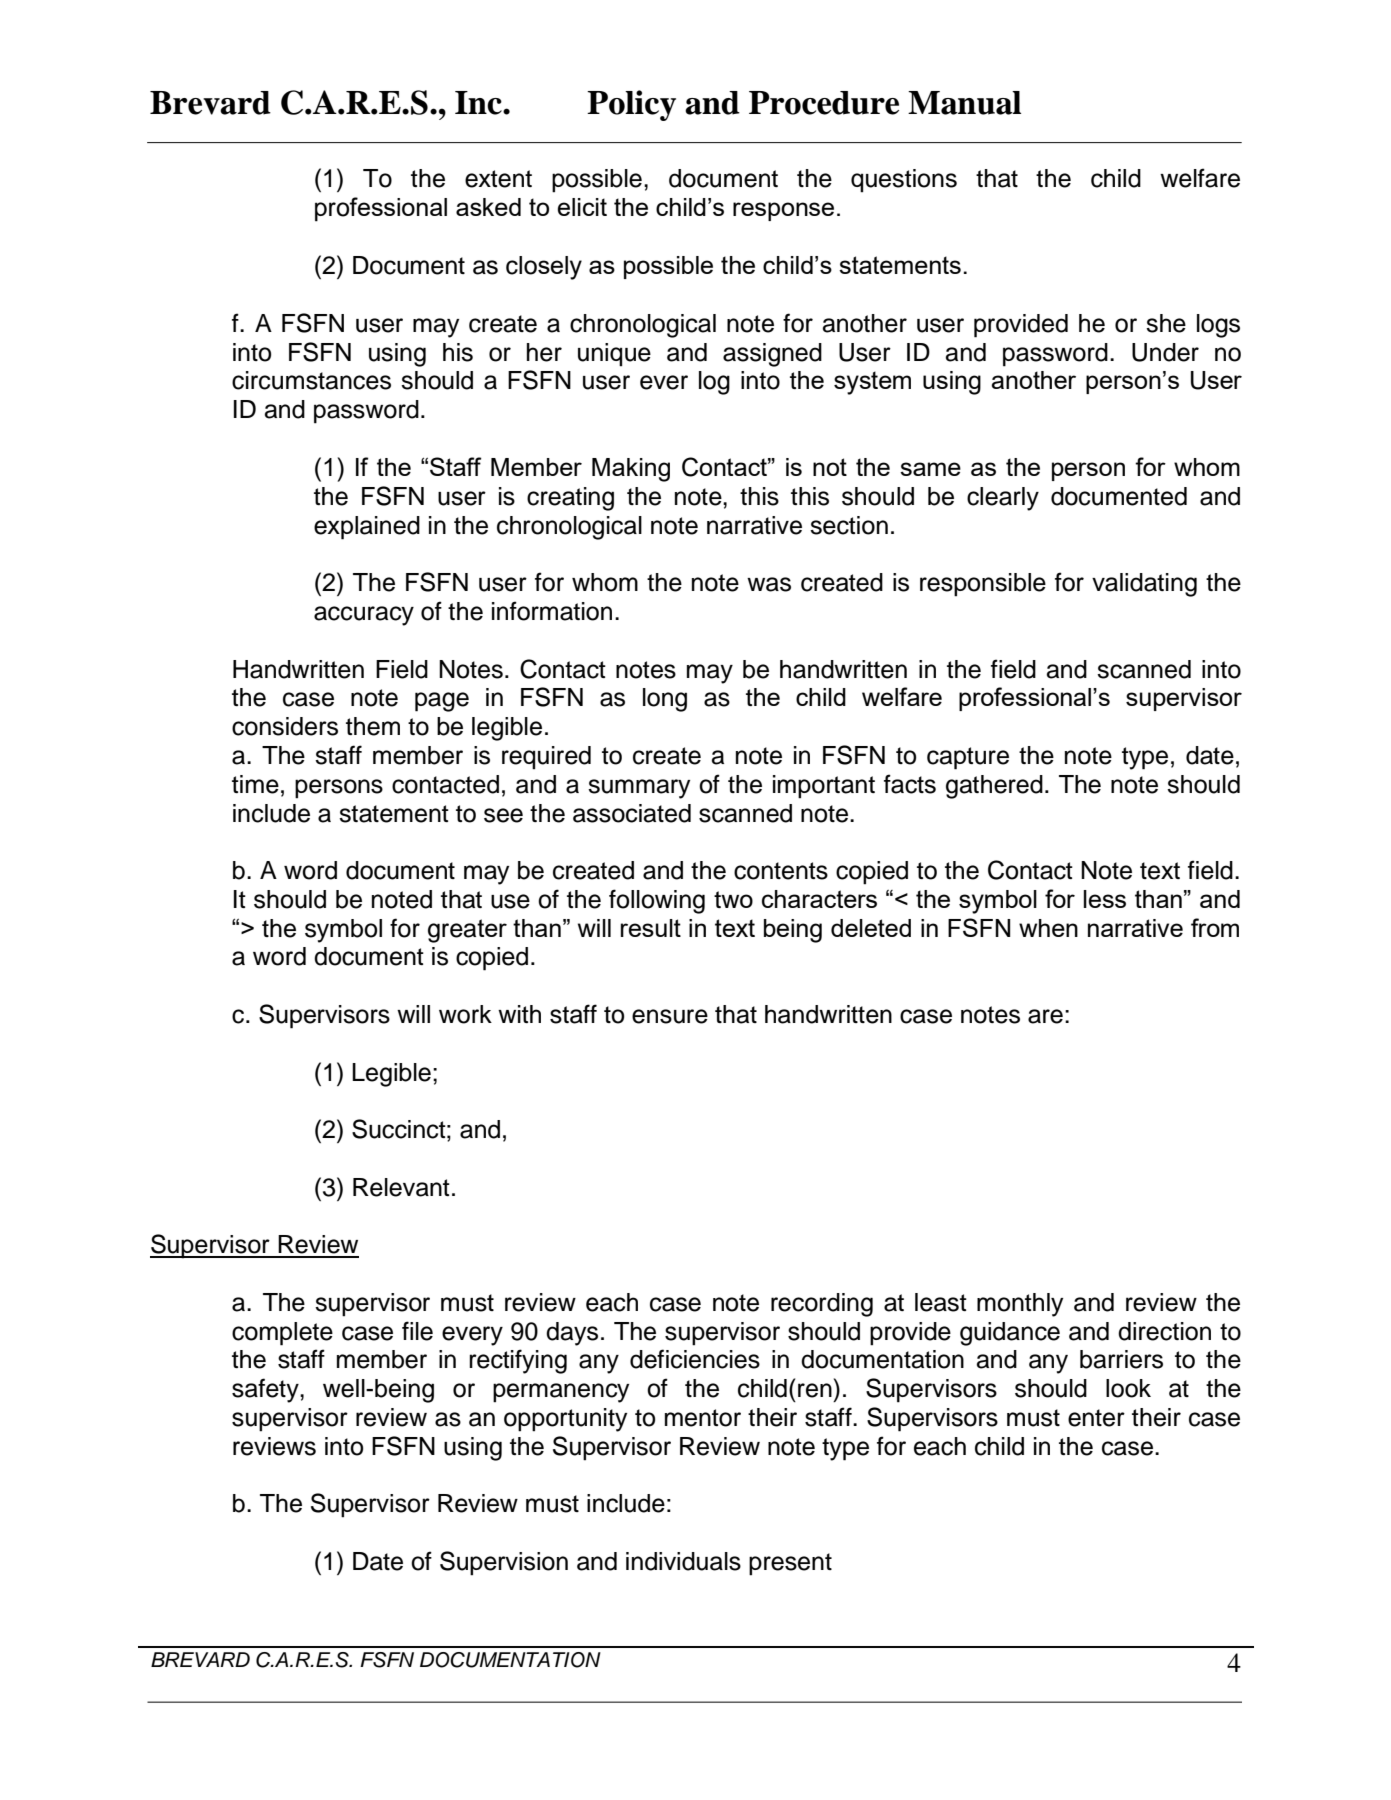 The width and height of the page is (1391, 1800). I want to click on when, so click(1048, 928).
